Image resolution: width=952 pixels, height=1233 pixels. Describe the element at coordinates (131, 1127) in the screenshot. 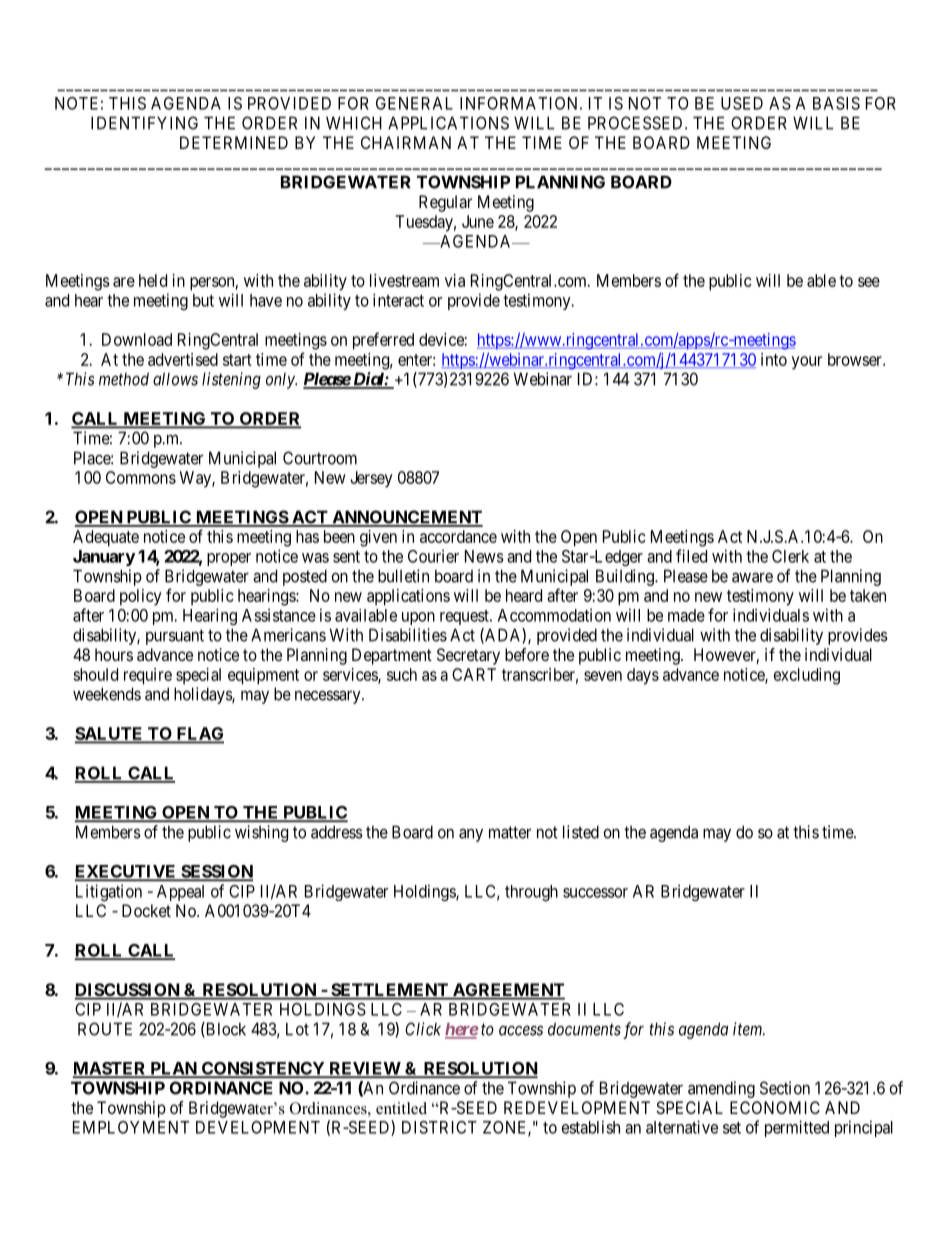

I see `EMPLOYMENT` at that location.
